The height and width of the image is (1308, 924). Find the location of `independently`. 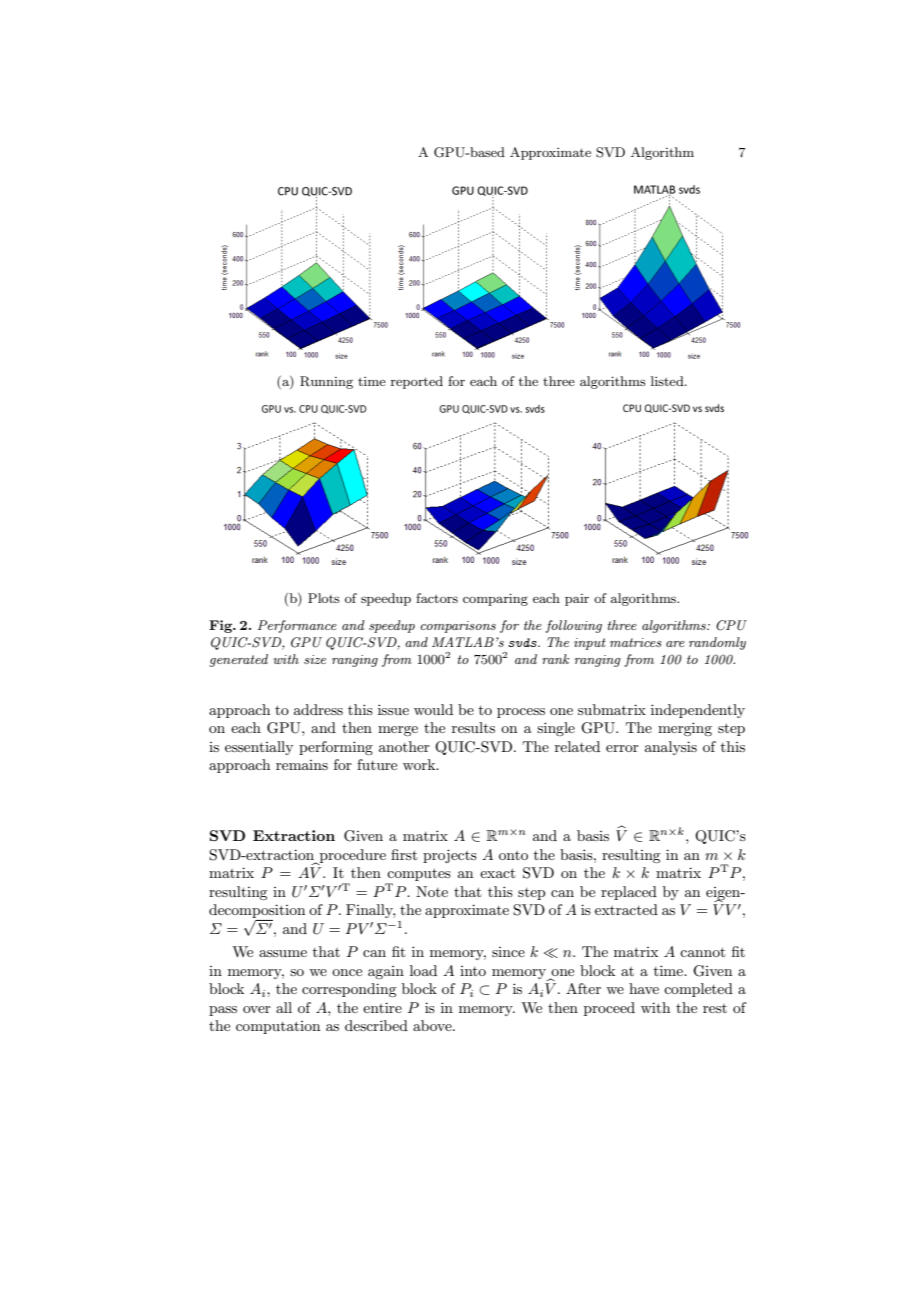

independently is located at coordinates (698, 711).
